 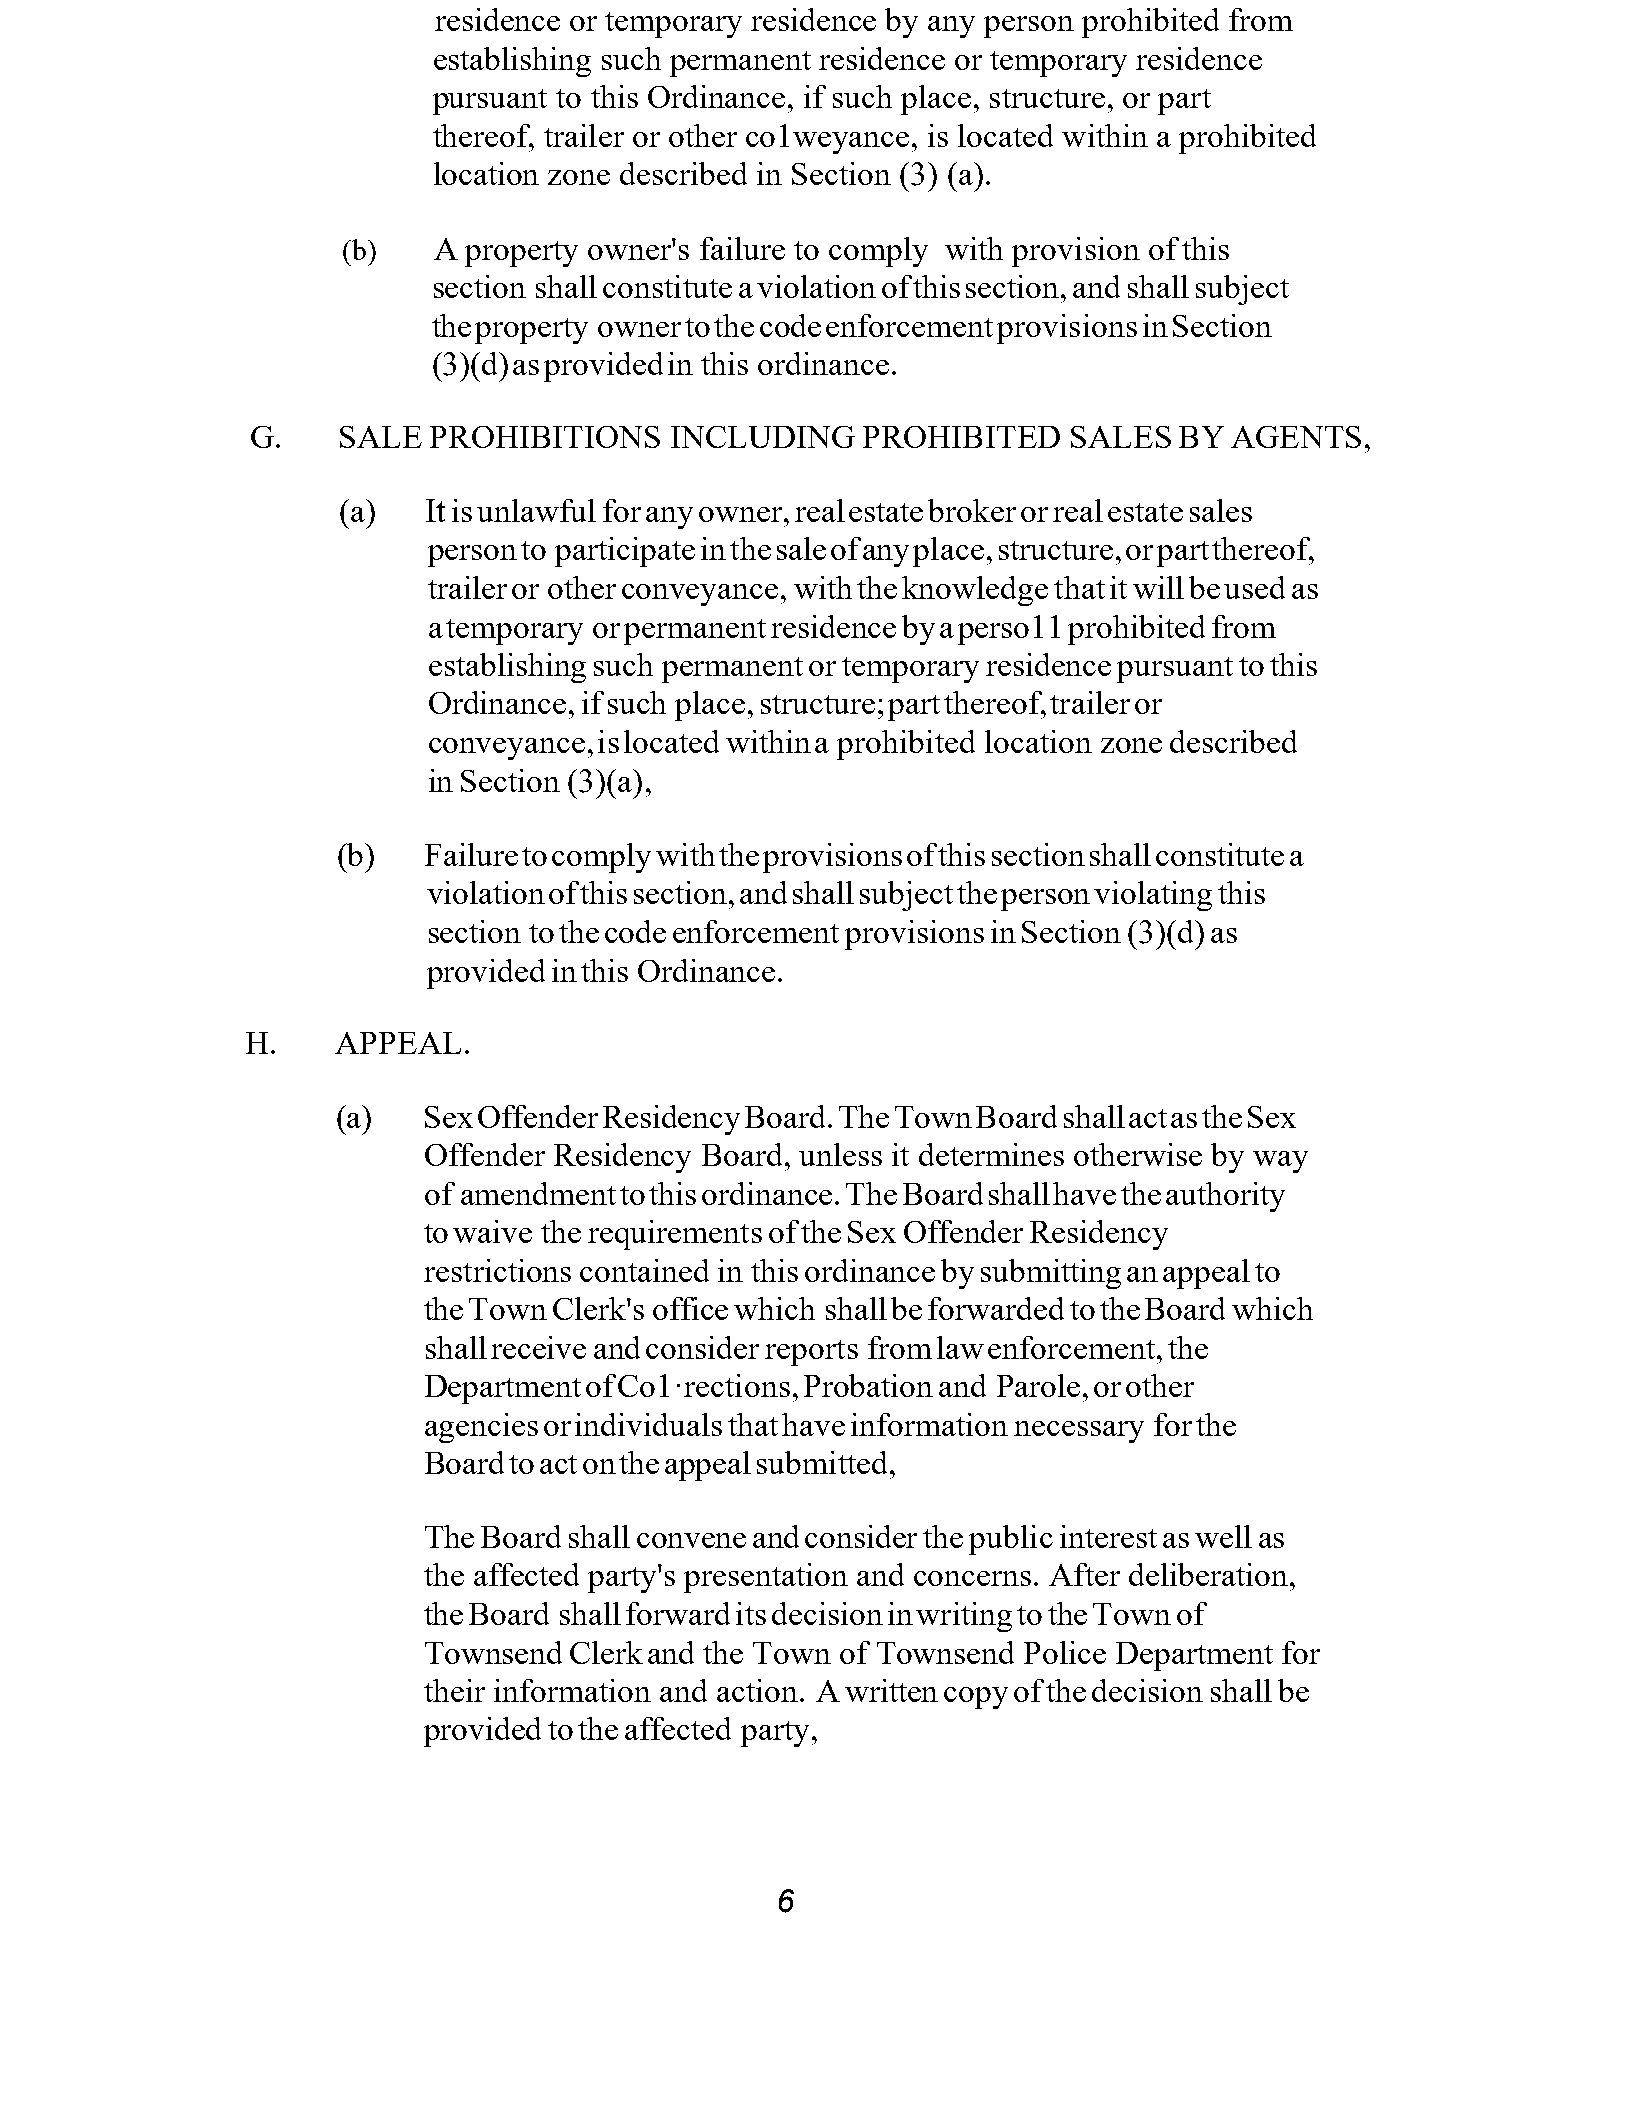 I want to click on written, so click(x=891, y=1690).
